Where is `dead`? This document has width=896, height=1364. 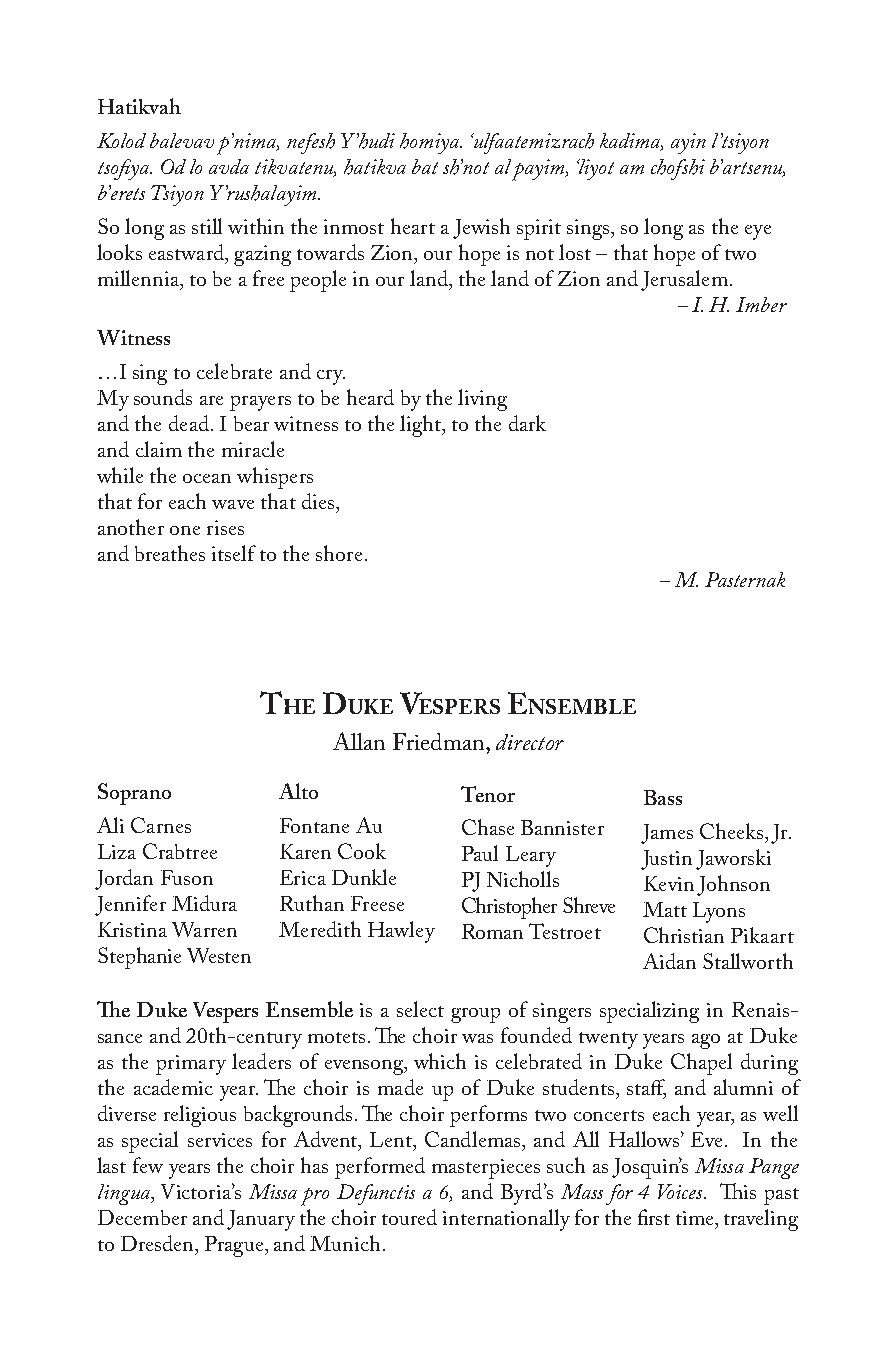
dead is located at coordinates (189, 423).
